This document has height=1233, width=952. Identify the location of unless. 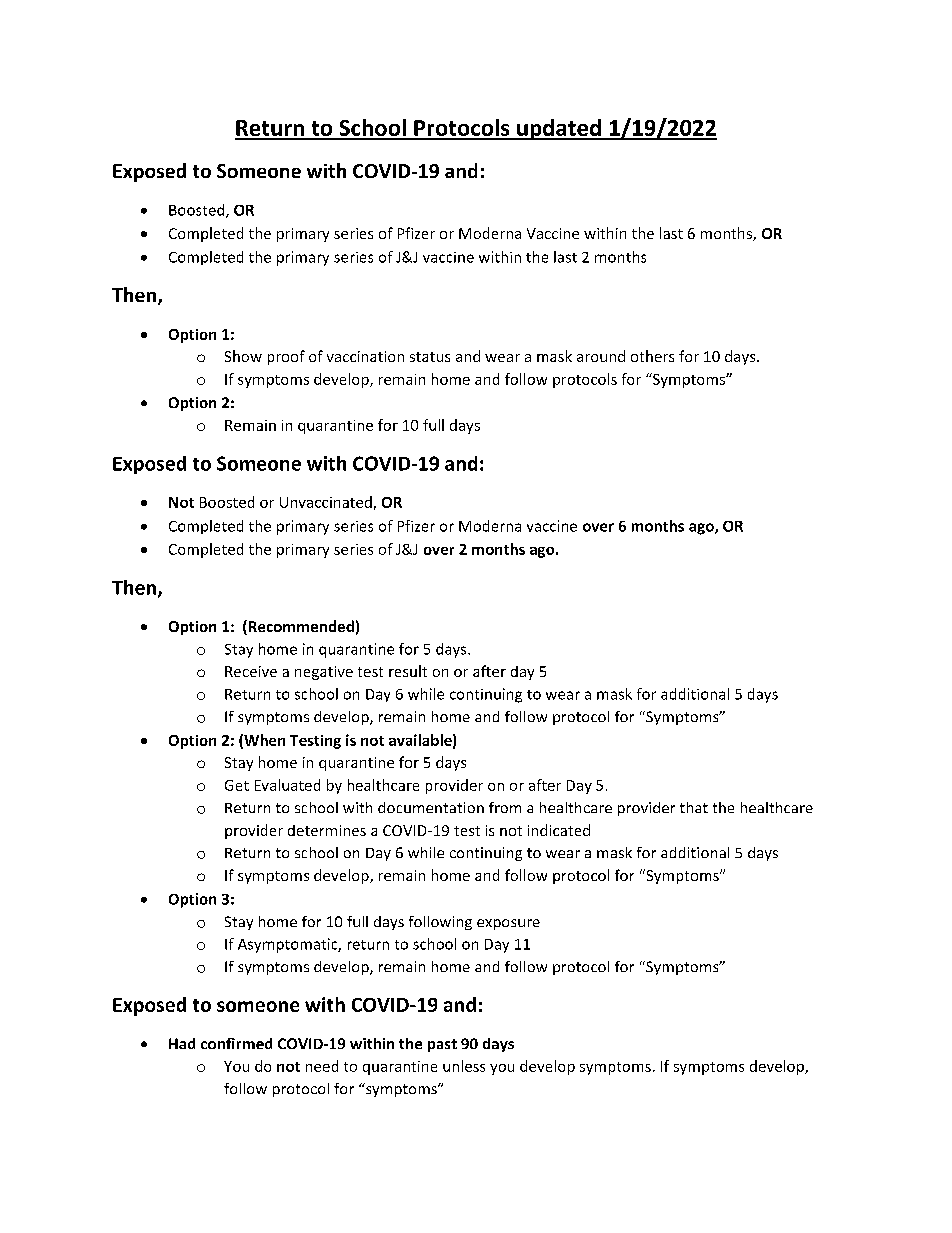
(464, 1066).
